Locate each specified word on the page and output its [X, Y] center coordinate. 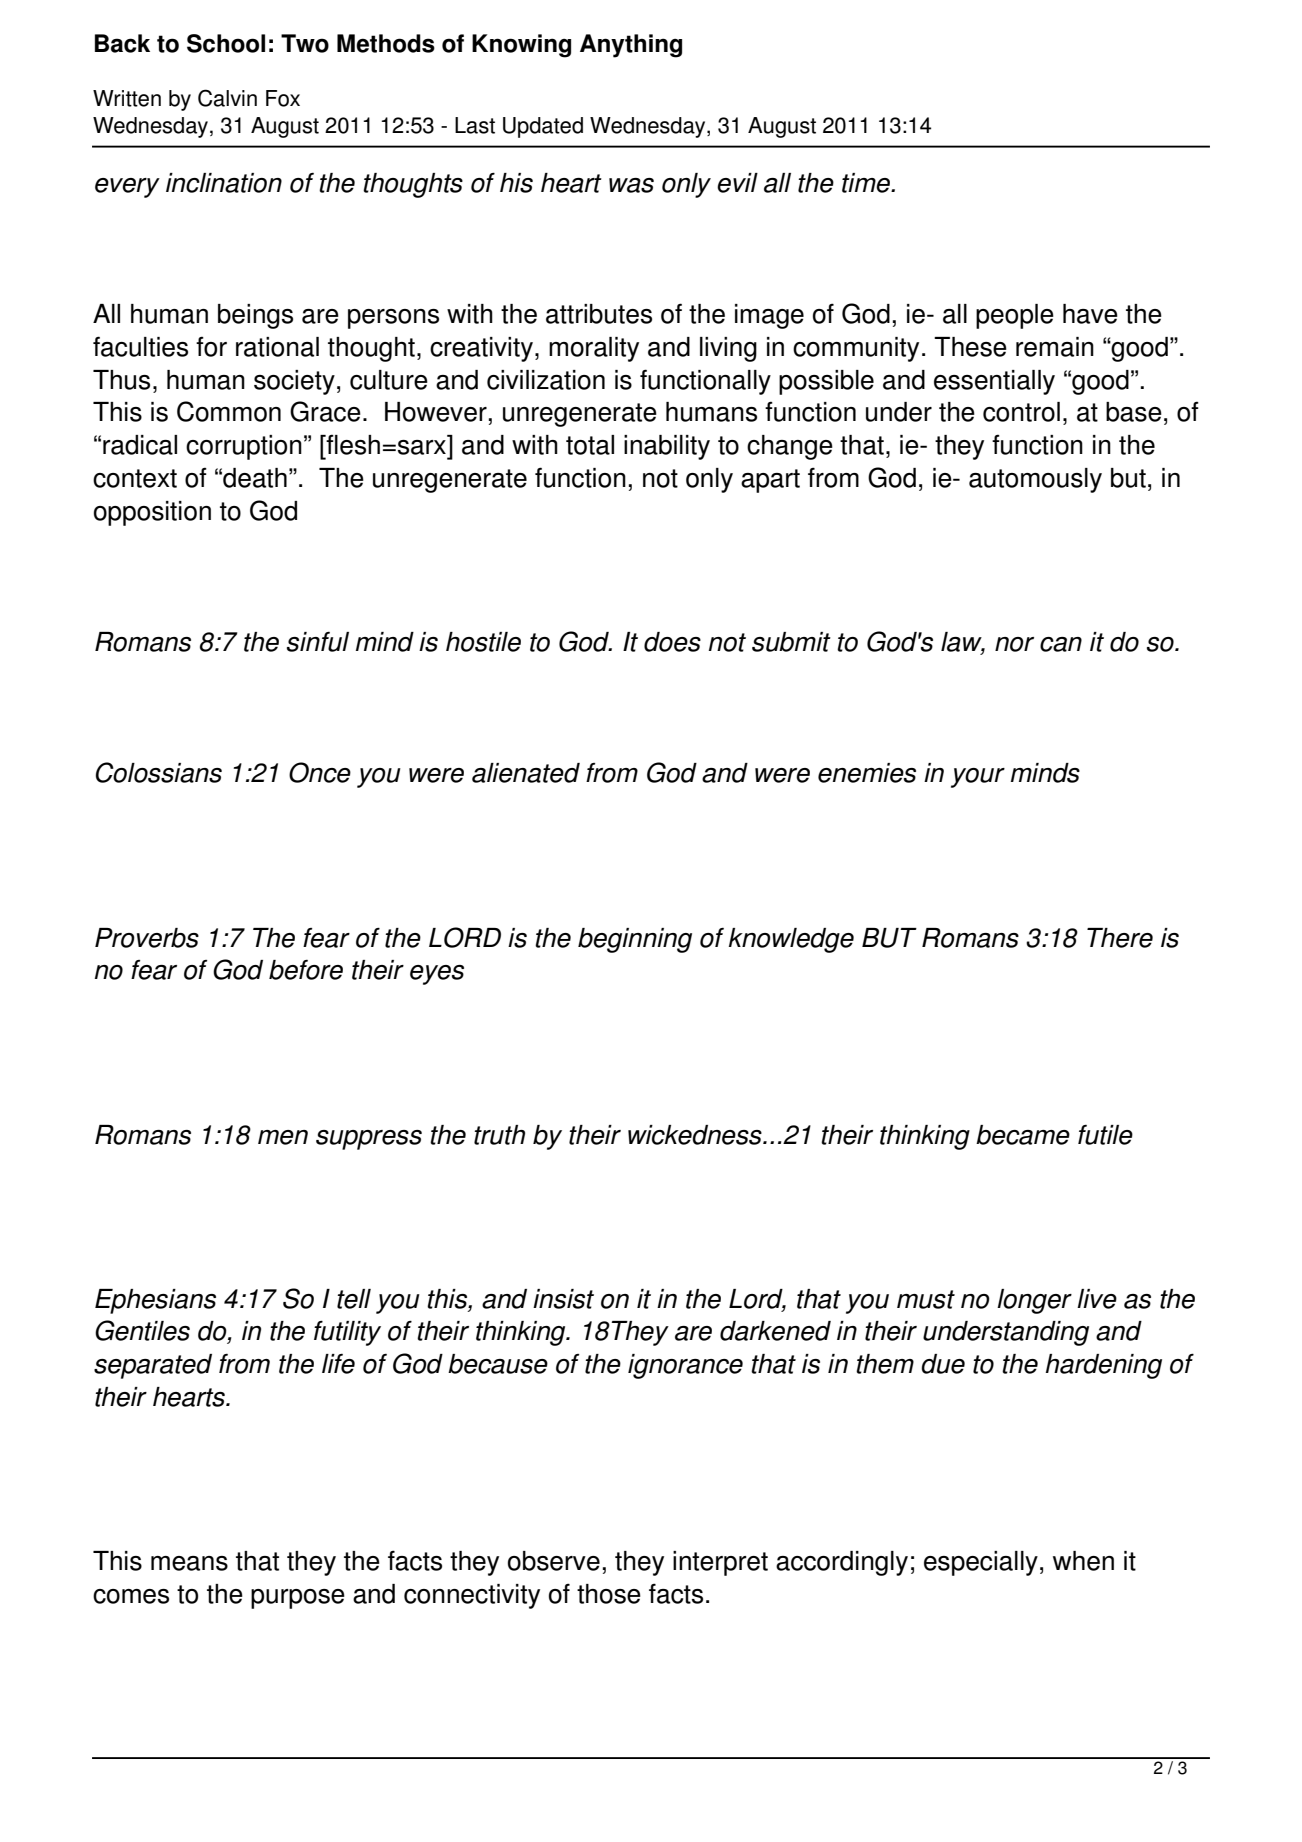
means [189, 1563]
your [978, 778]
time [867, 183]
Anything [631, 46]
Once [320, 772]
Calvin [227, 98]
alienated [526, 773]
